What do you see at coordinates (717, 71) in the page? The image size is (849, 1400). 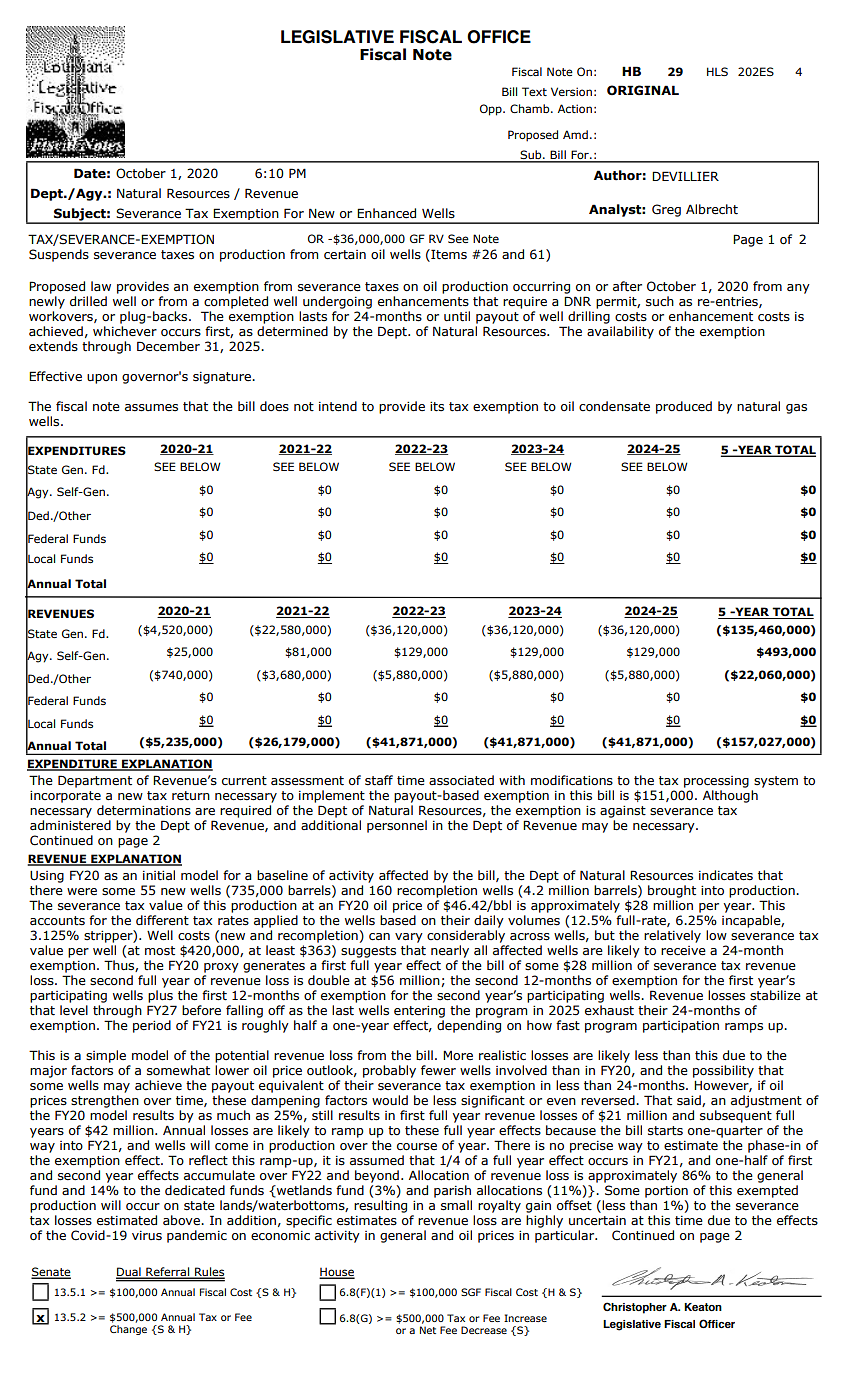 I see `HLS` at bounding box center [717, 71].
